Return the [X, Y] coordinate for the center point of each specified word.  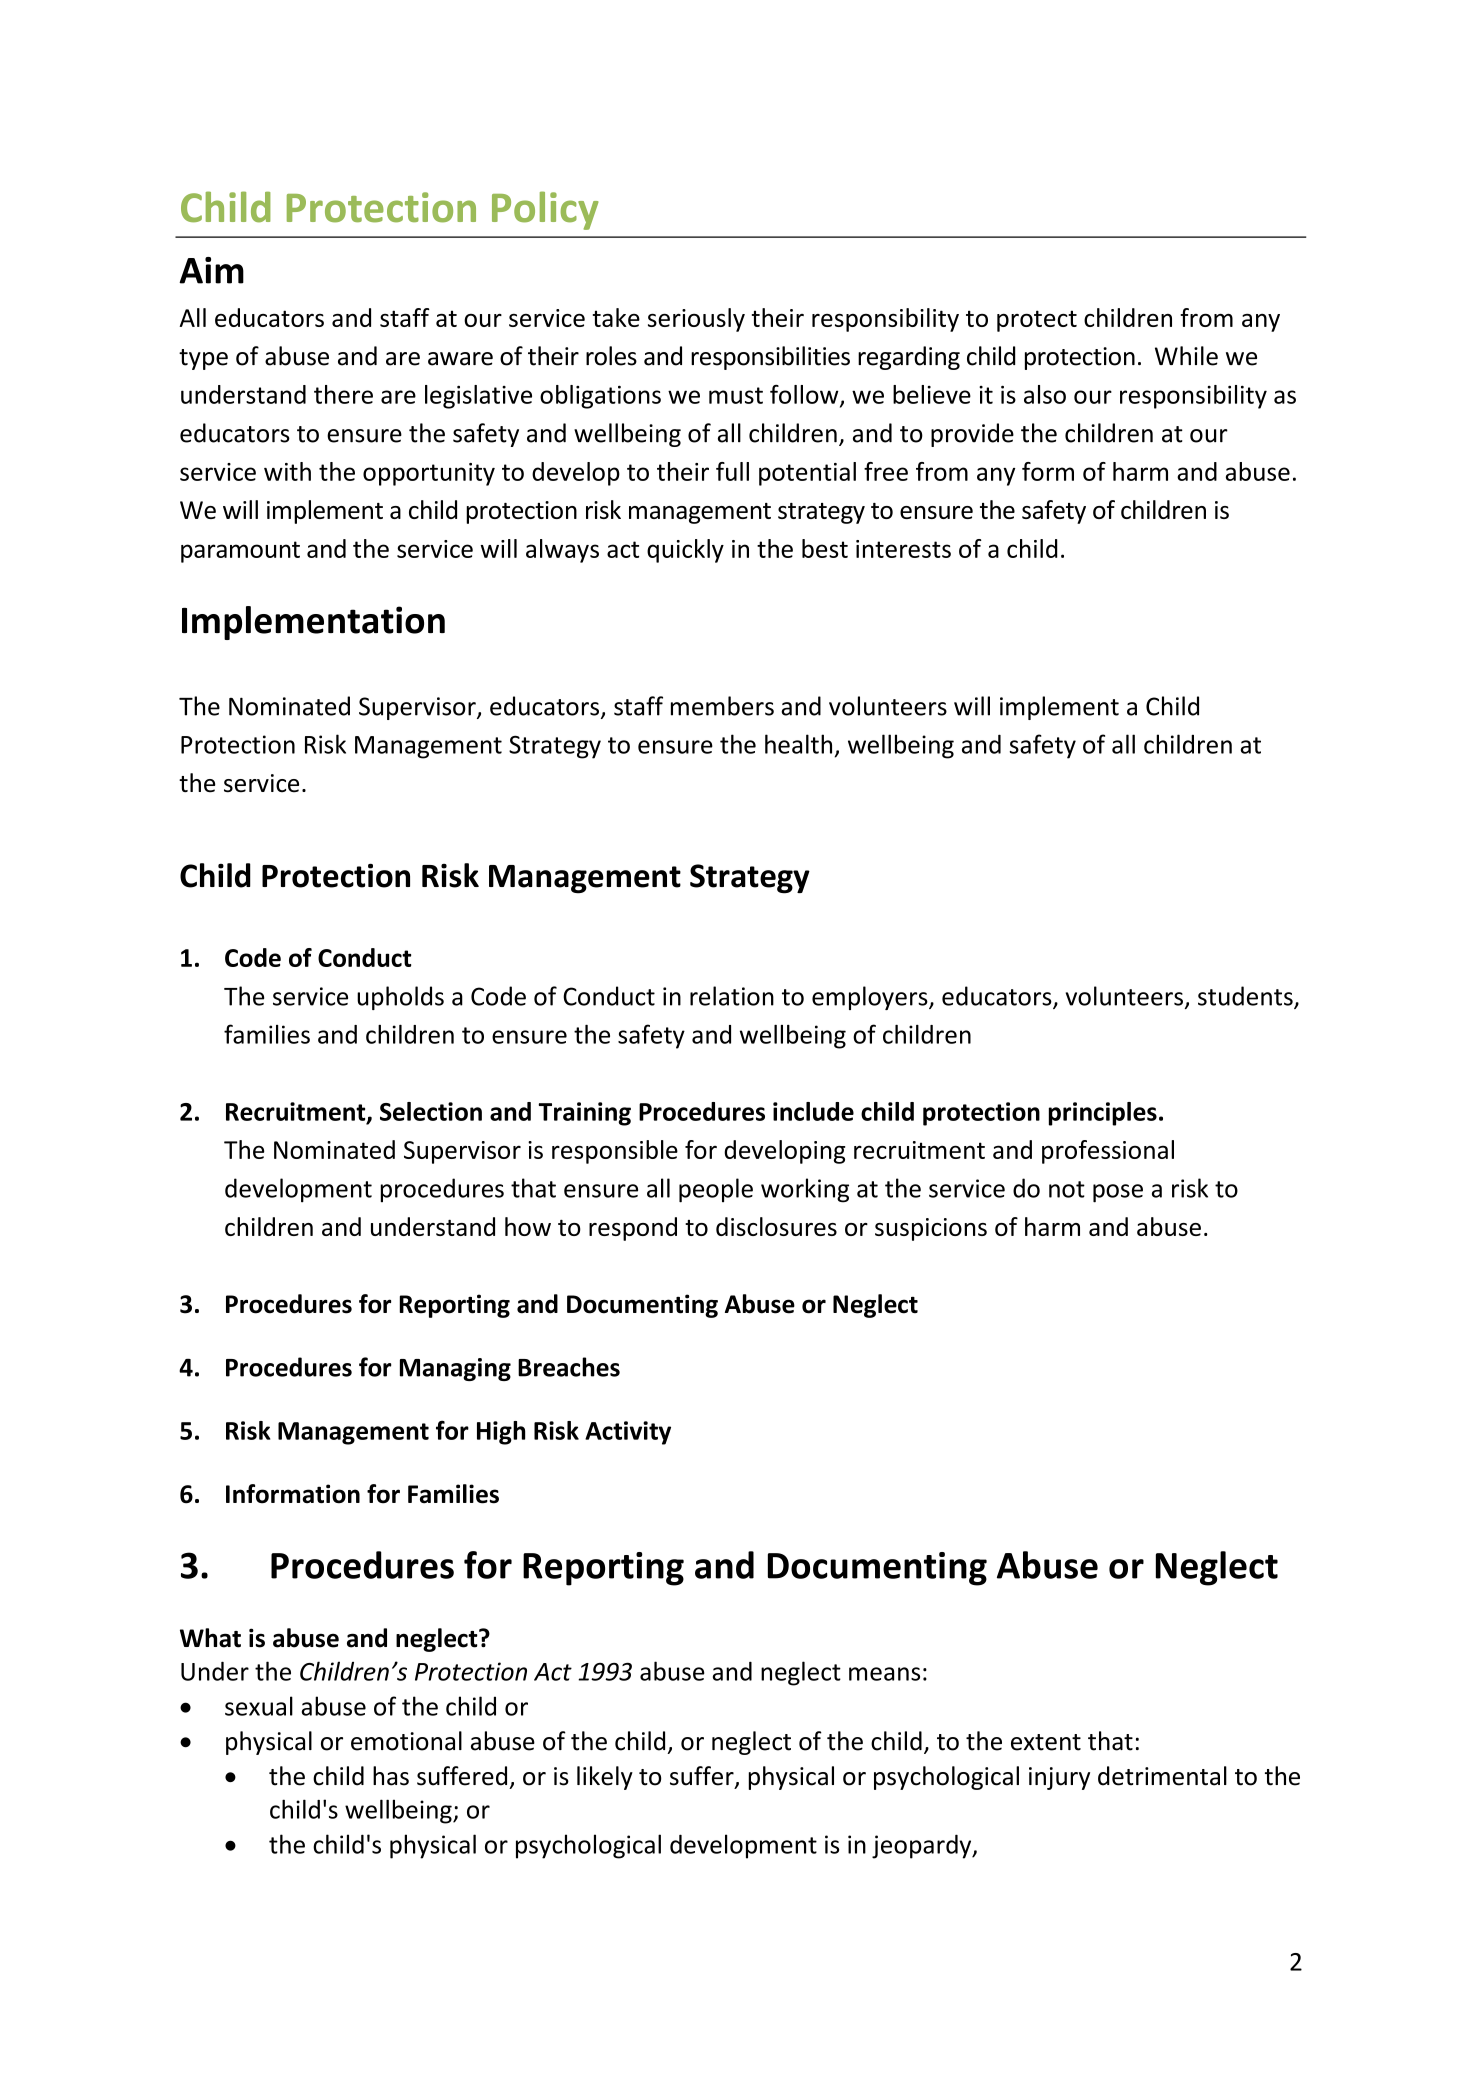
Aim [211, 270]
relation [732, 996]
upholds [400, 998]
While [1186, 356]
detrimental [1162, 1776]
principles [1103, 1114]
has [391, 1776]
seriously [696, 320]
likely [605, 1778]
